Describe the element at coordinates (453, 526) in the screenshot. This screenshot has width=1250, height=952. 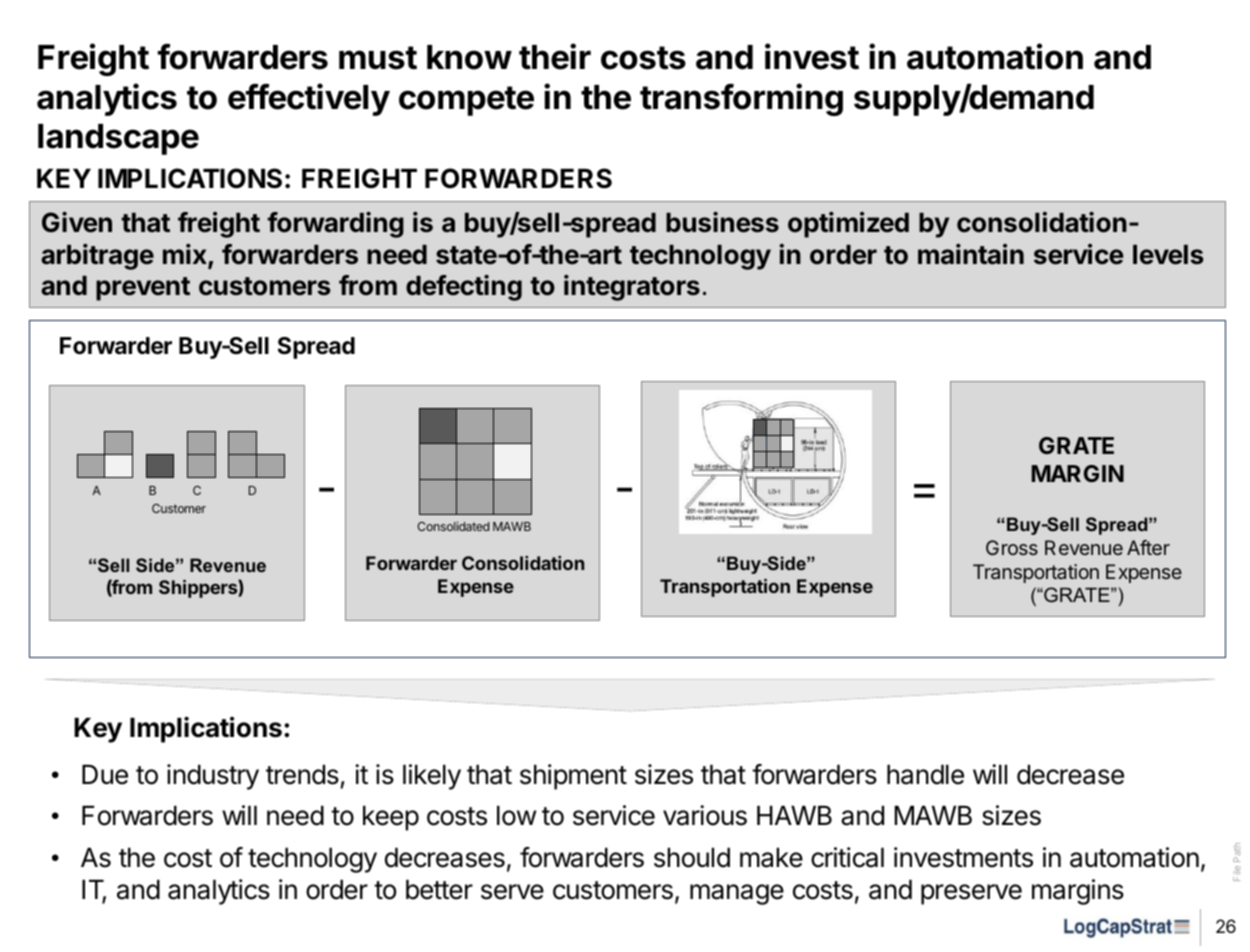
I see `Consolidated` at that location.
